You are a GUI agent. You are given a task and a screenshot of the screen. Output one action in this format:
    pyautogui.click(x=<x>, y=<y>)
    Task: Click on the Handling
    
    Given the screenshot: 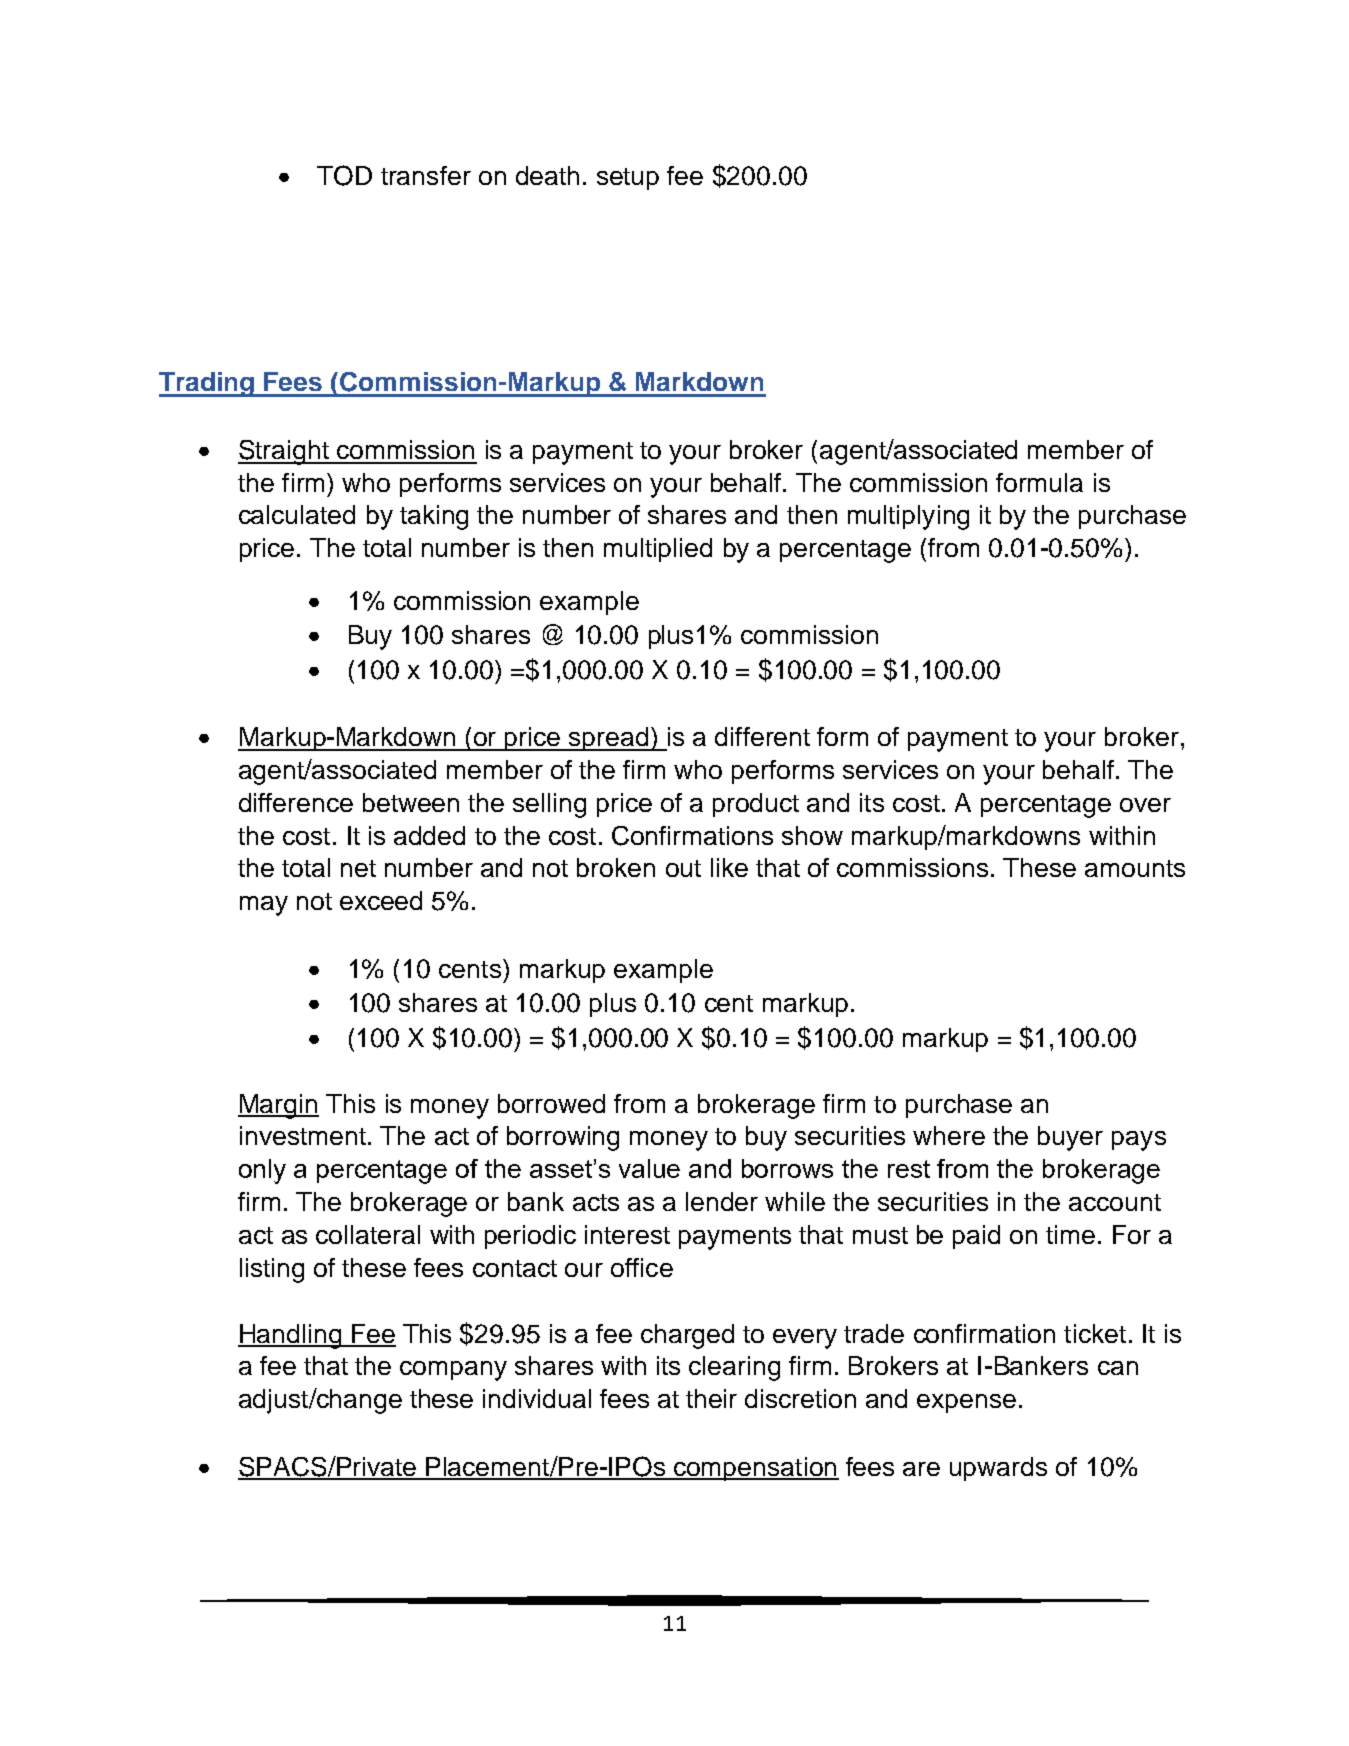 What is the action you would take?
    pyautogui.click(x=291, y=1336)
